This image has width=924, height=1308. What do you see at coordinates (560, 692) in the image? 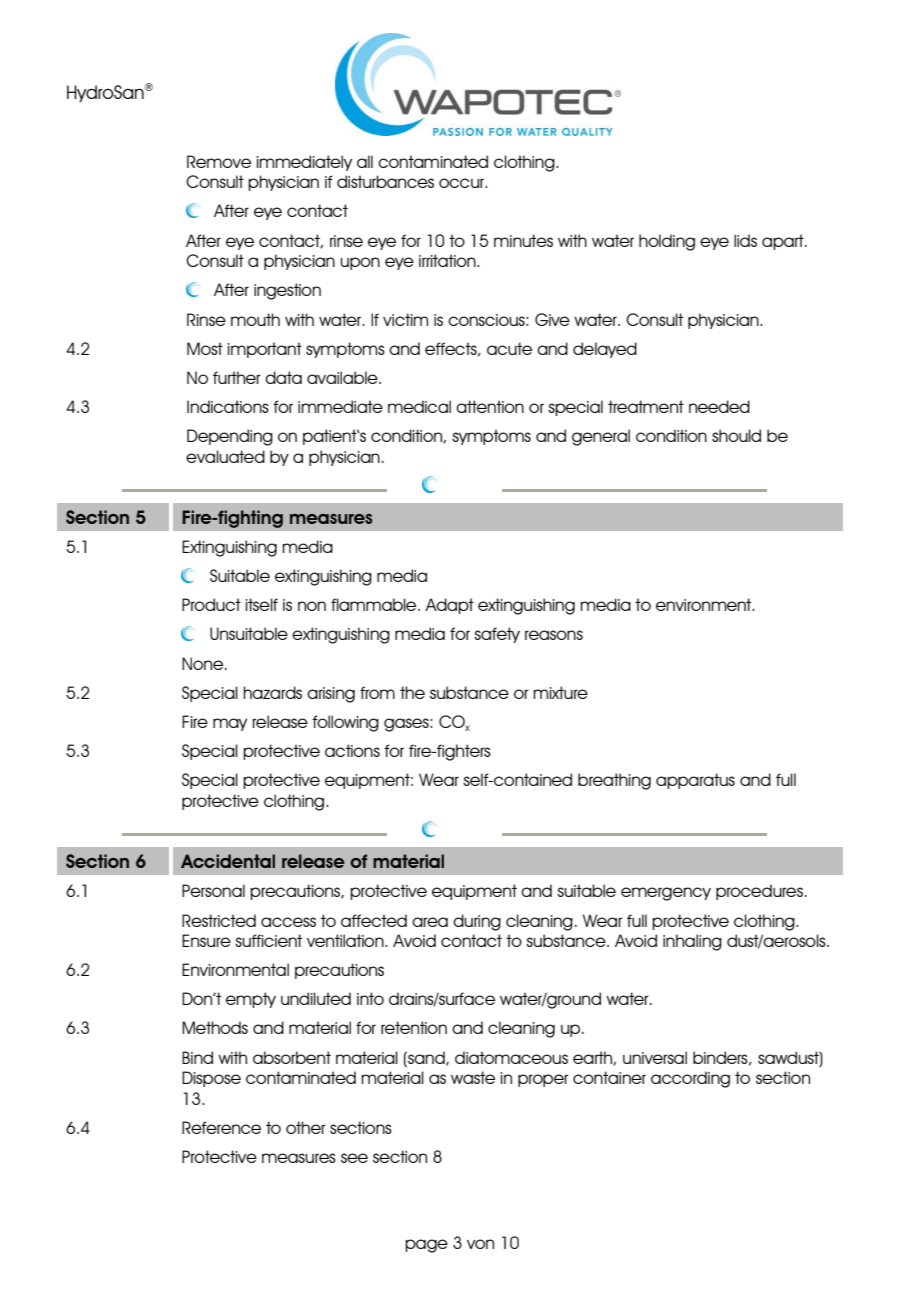
I see `mixture` at bounding box center [560, 692].
